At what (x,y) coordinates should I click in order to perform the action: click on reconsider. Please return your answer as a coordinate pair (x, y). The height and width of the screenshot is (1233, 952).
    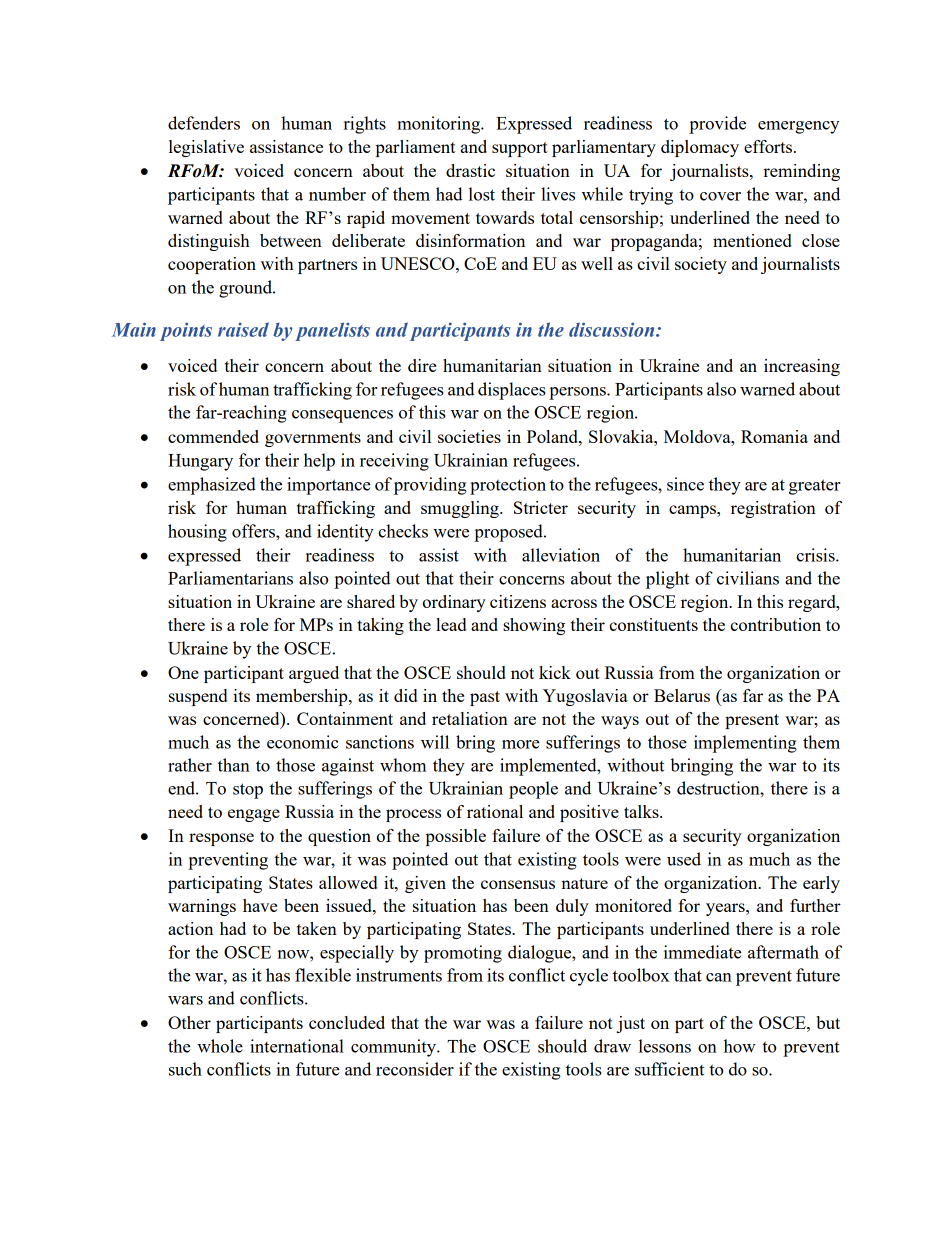
    Looking at the image, I should click on (415, 1069).
